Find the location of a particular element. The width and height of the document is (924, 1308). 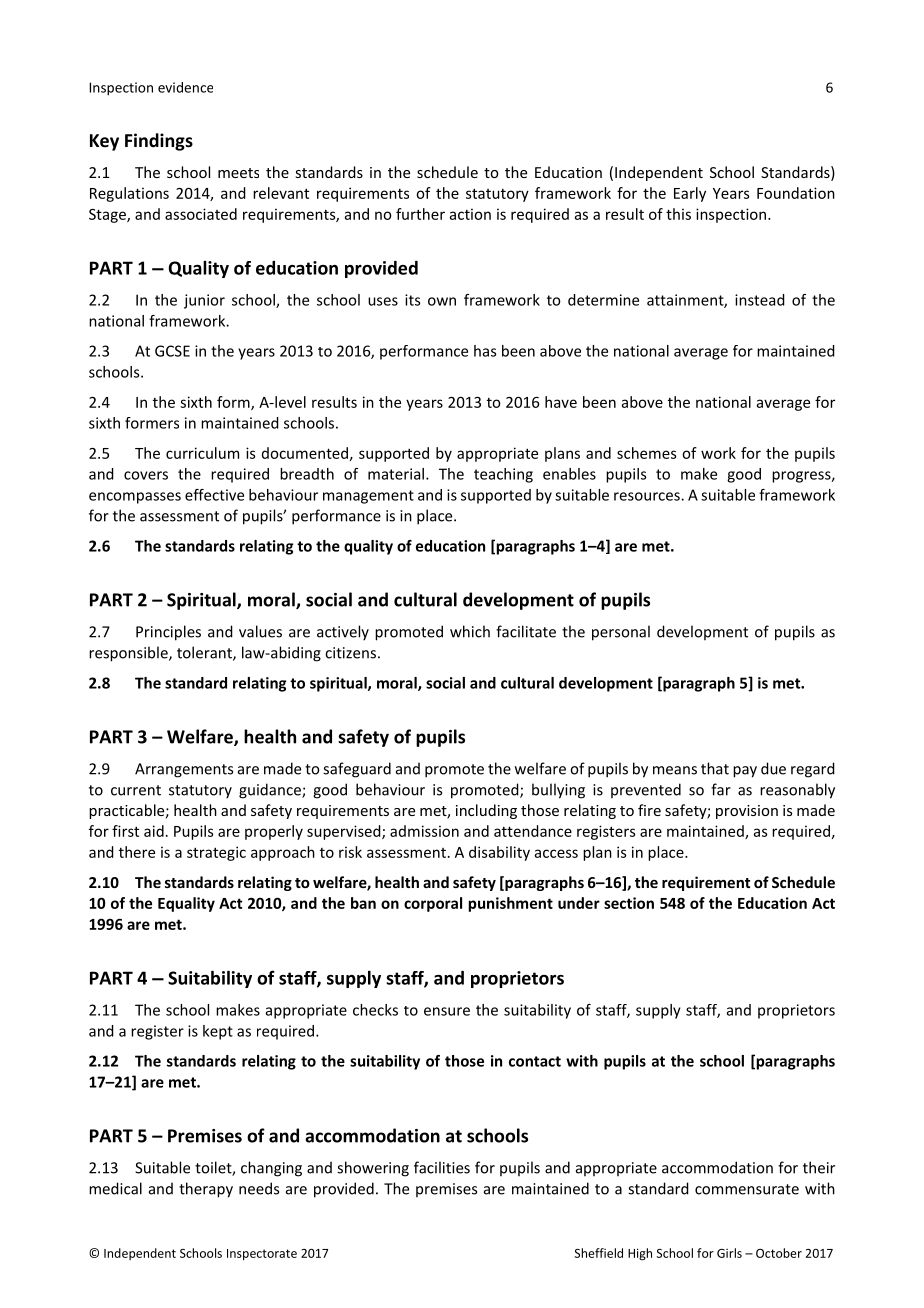

Early is located at coordinates (690, 194).
